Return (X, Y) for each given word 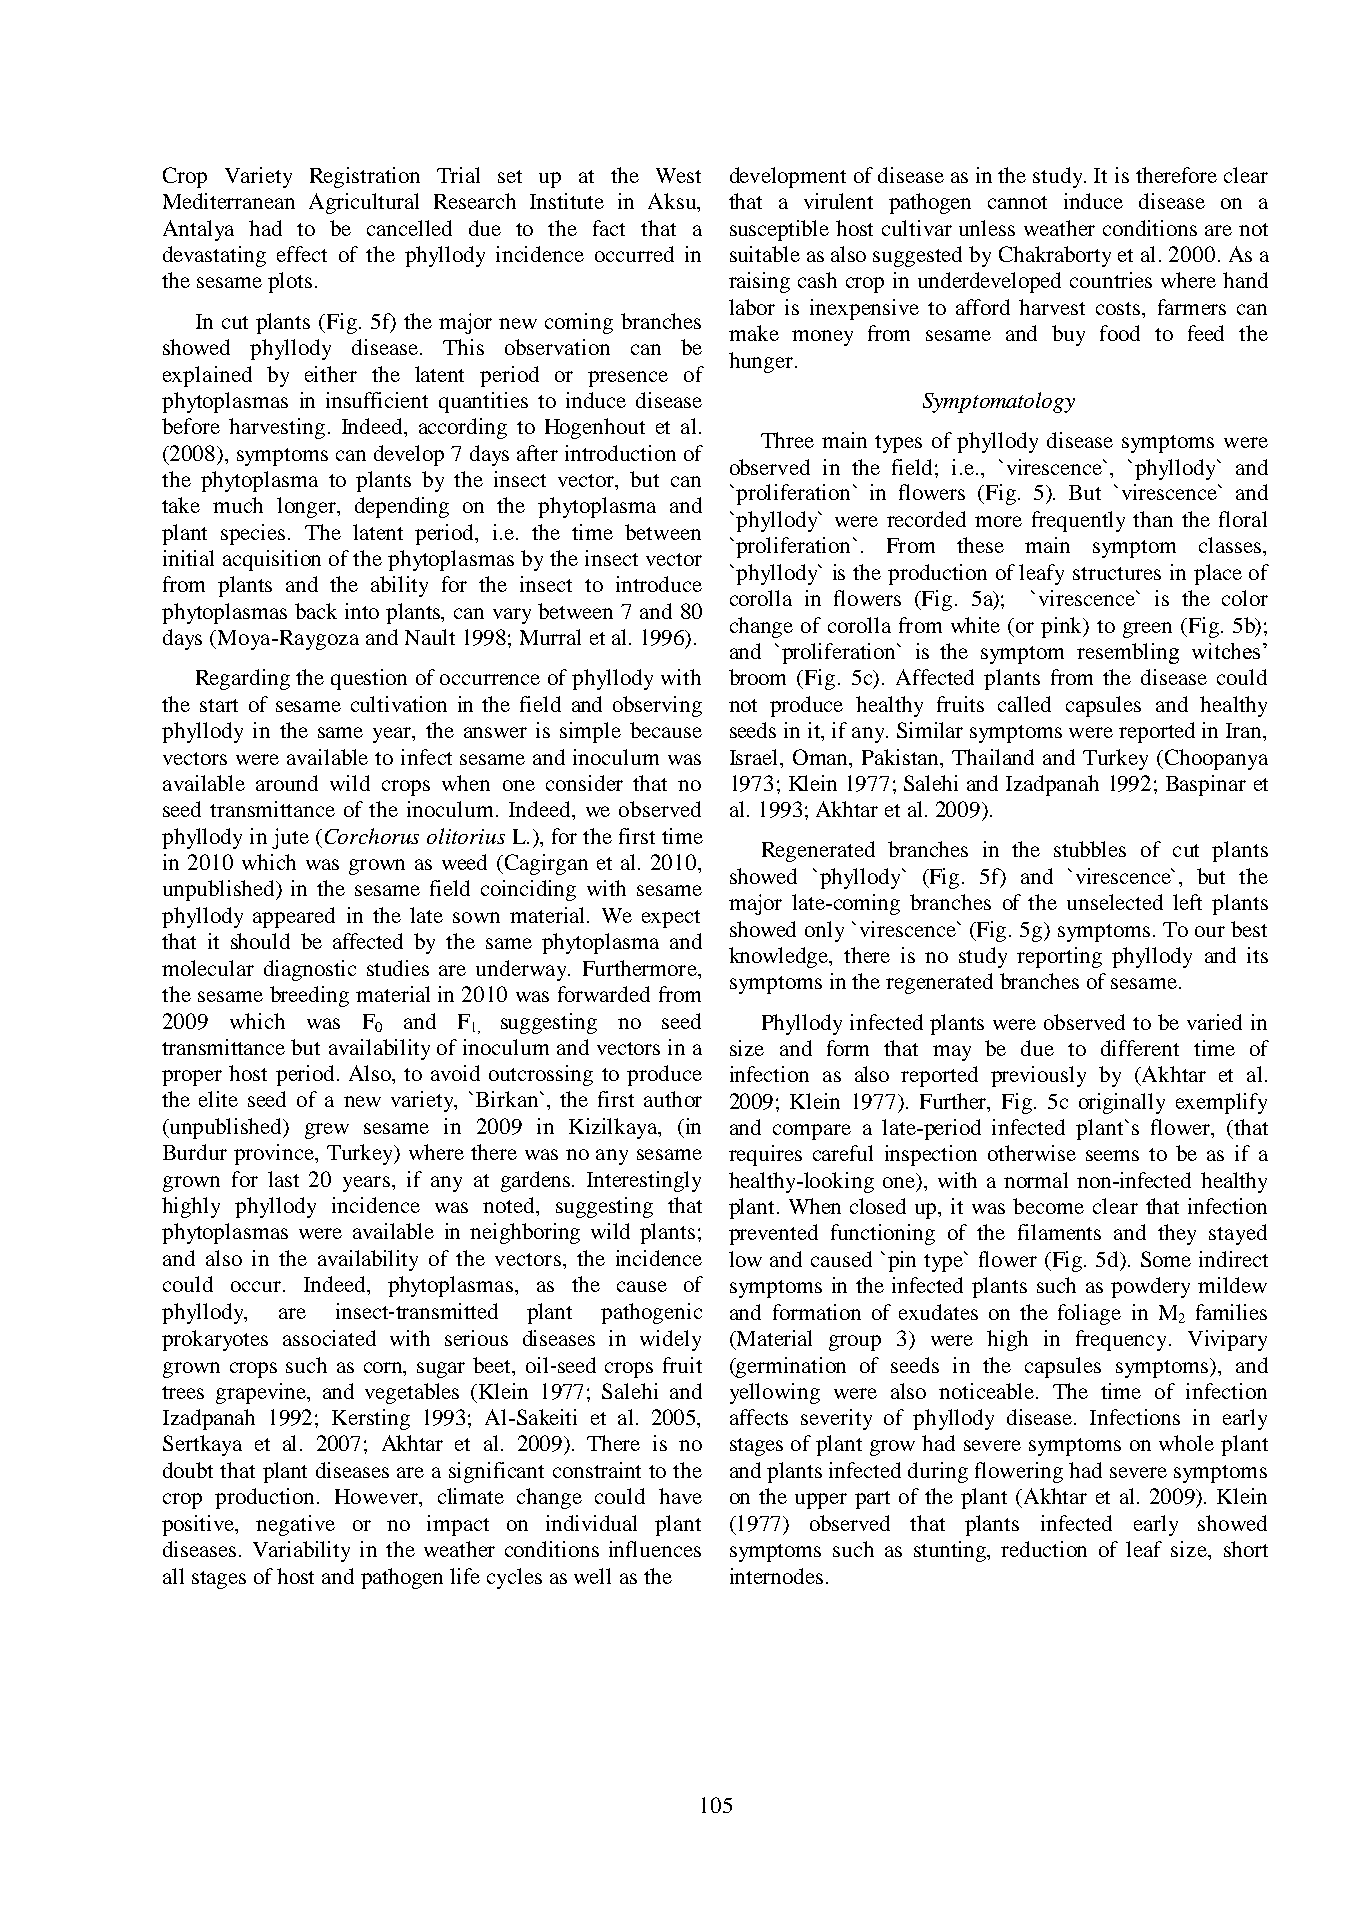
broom (757, 677)
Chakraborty (1055, 256)
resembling (1128, 653)
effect (302, 254)
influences (655, 1549)
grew (327, 1131)
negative (295, 1525)
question (369, 679)
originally (1122, 1103)
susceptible (779, 230)
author (673, 1099)
